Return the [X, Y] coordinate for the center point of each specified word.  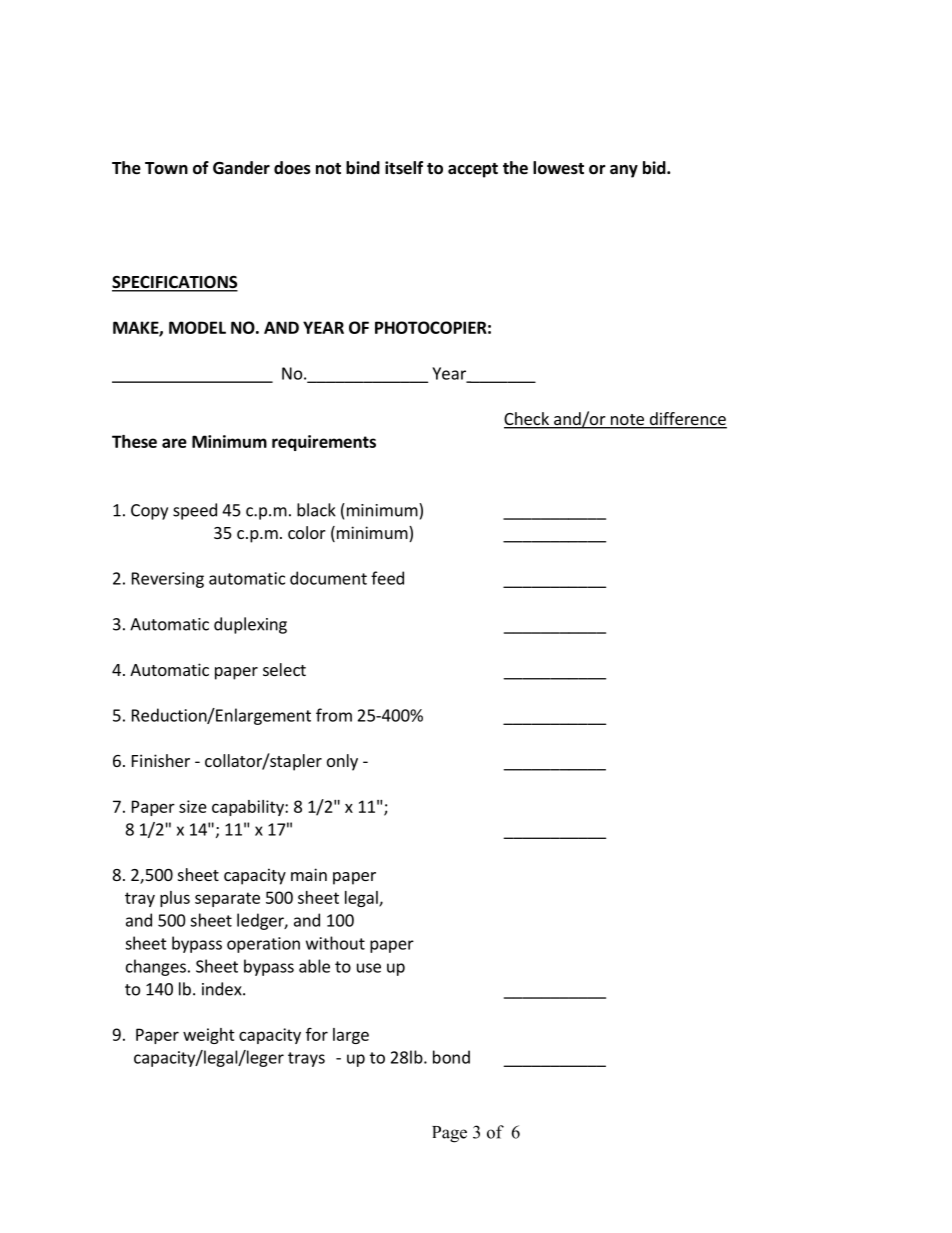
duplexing [250, 625]
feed [387, 578]
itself [404, 168]
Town [166, 168]
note [627, 421]
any [624, 171]
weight [209, 1036]
